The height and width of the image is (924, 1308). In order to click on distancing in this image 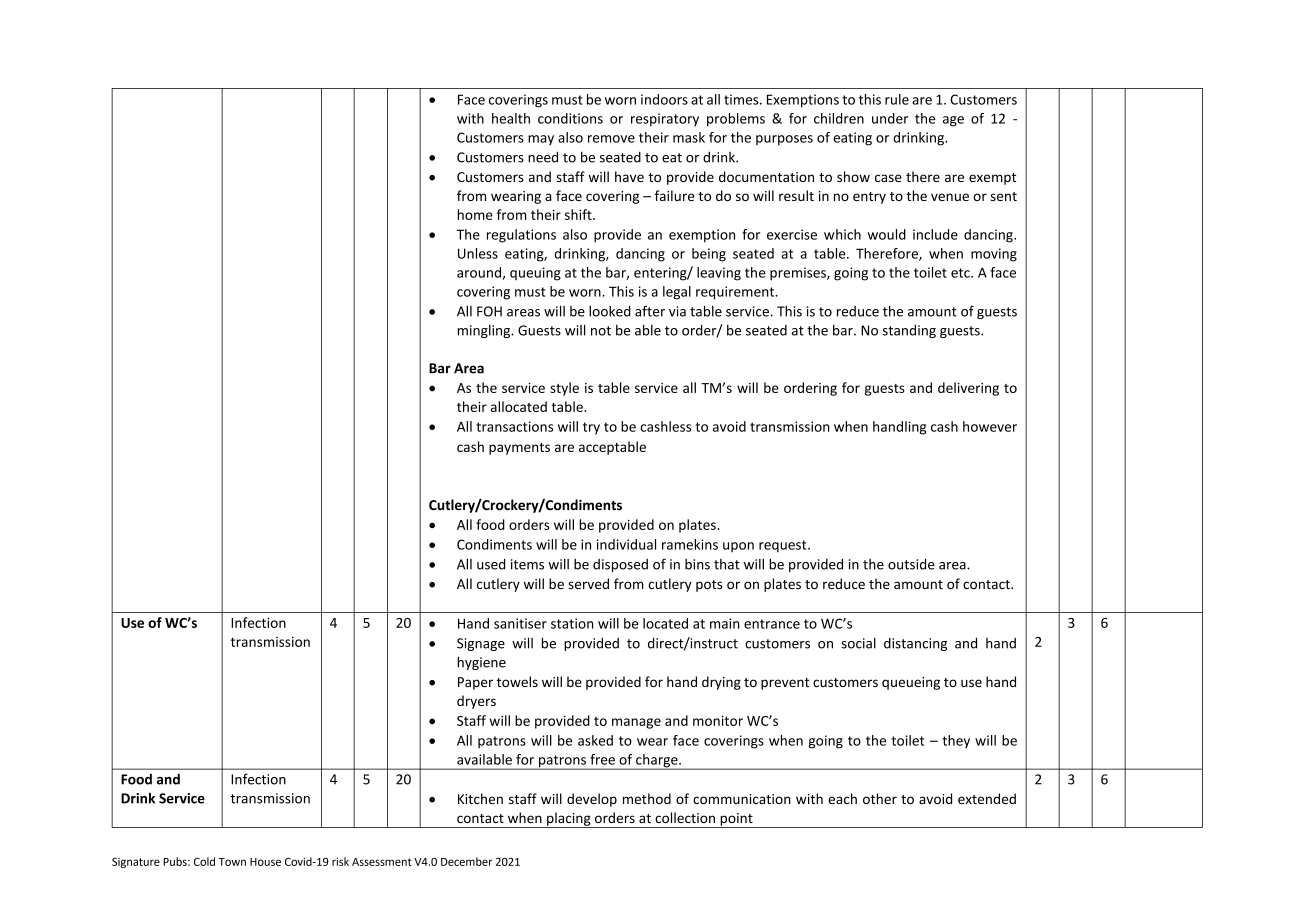, I will do `click(915, 644)`.
